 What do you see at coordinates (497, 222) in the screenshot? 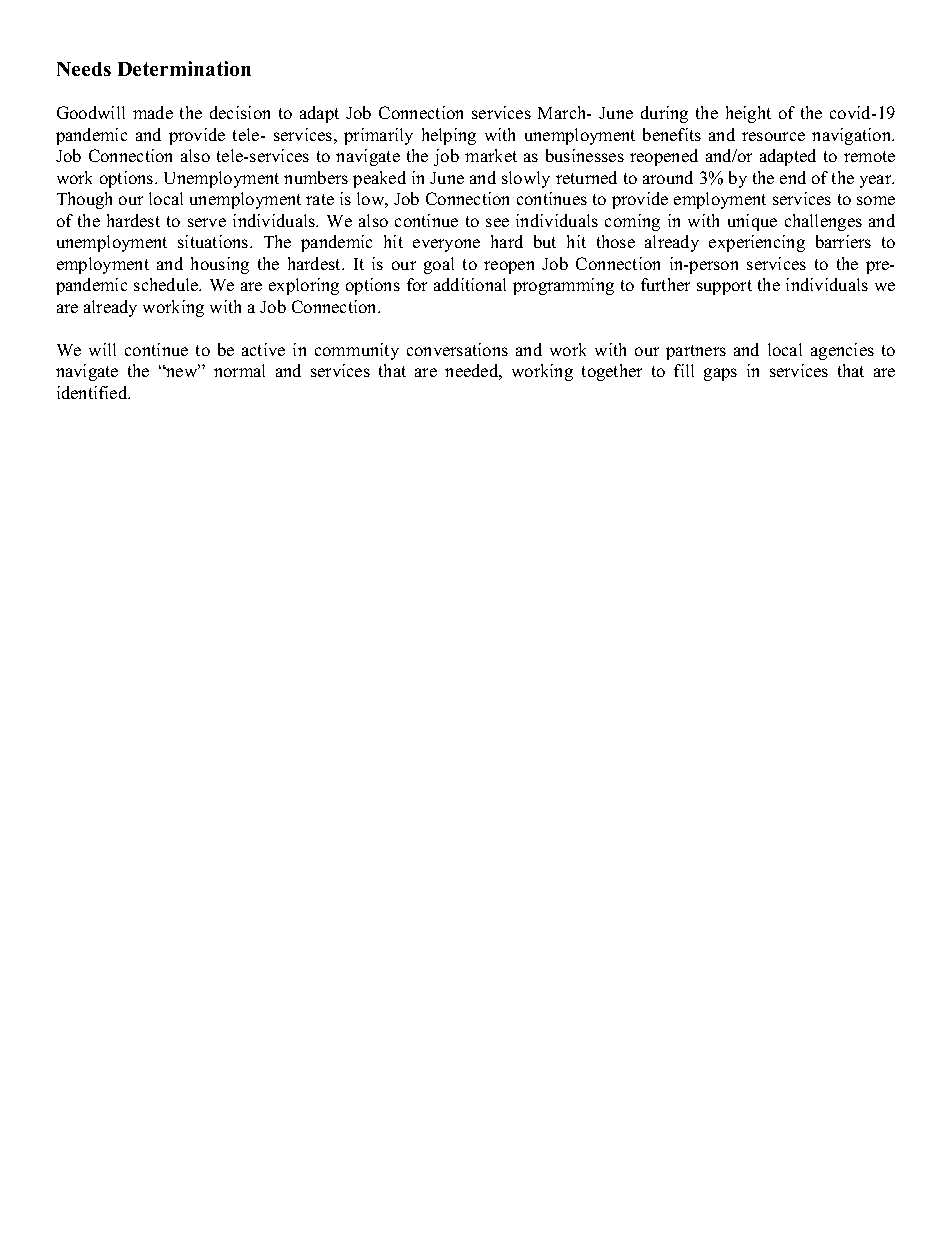
I see `see` at bounding box center [497, 222].
